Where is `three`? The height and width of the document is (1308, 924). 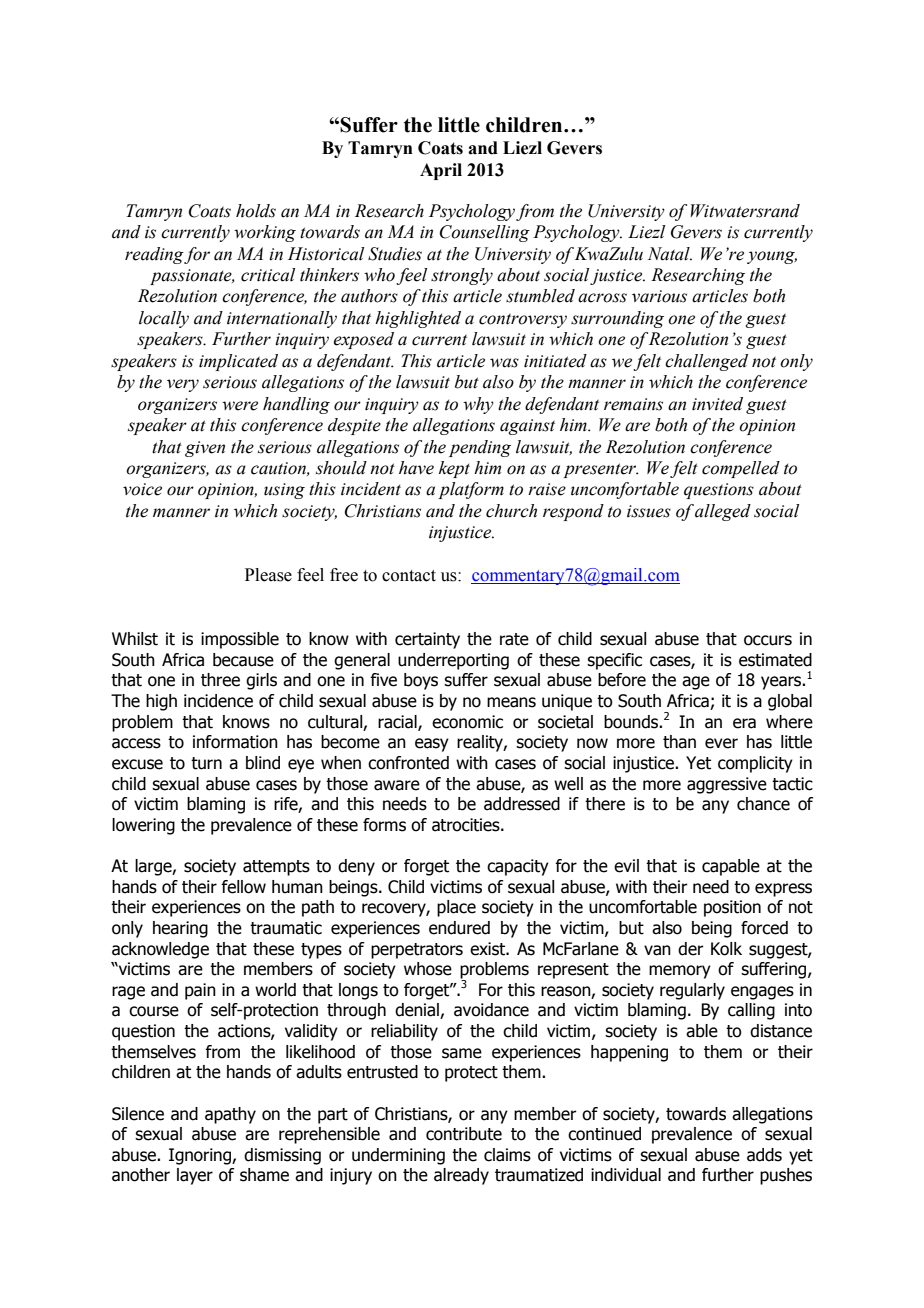
three is located at coordinates (220, 680).
